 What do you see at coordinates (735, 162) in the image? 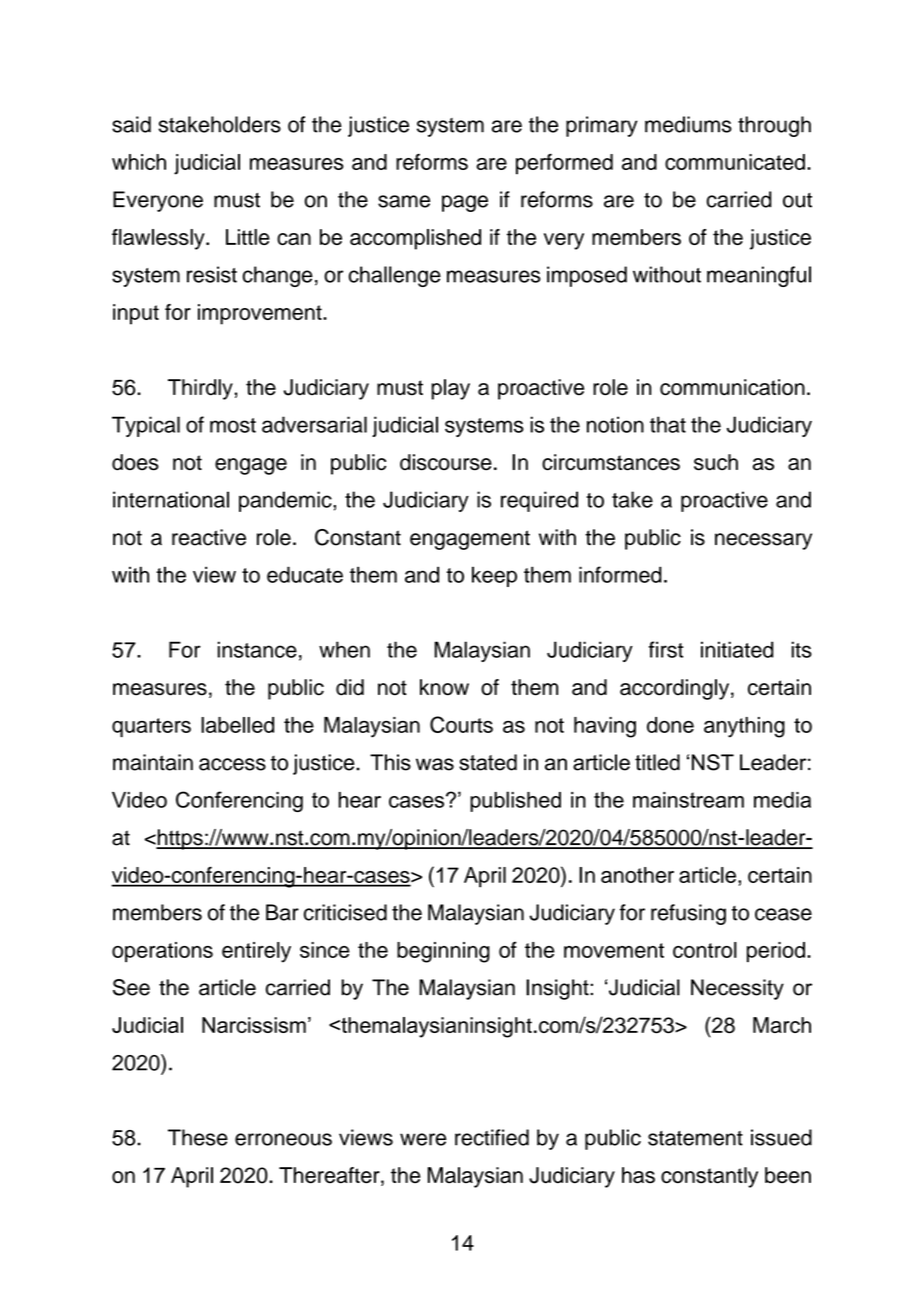
I see `communicated` at bounding box center [735, 162].
